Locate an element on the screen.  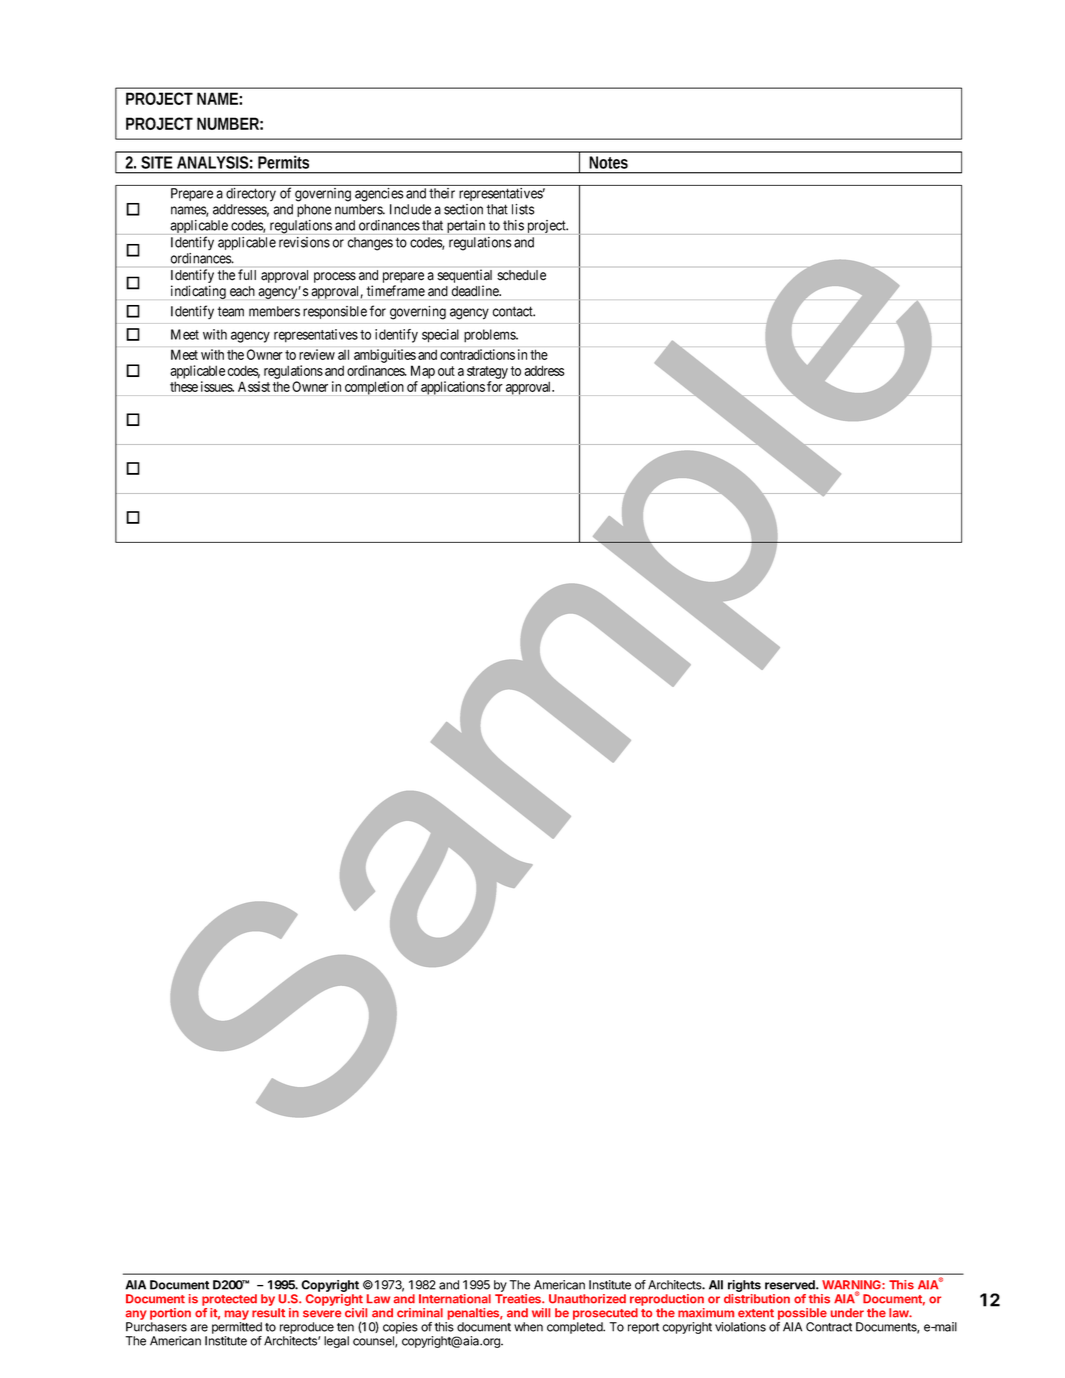
protected is located at coordinates (229, 1300).
